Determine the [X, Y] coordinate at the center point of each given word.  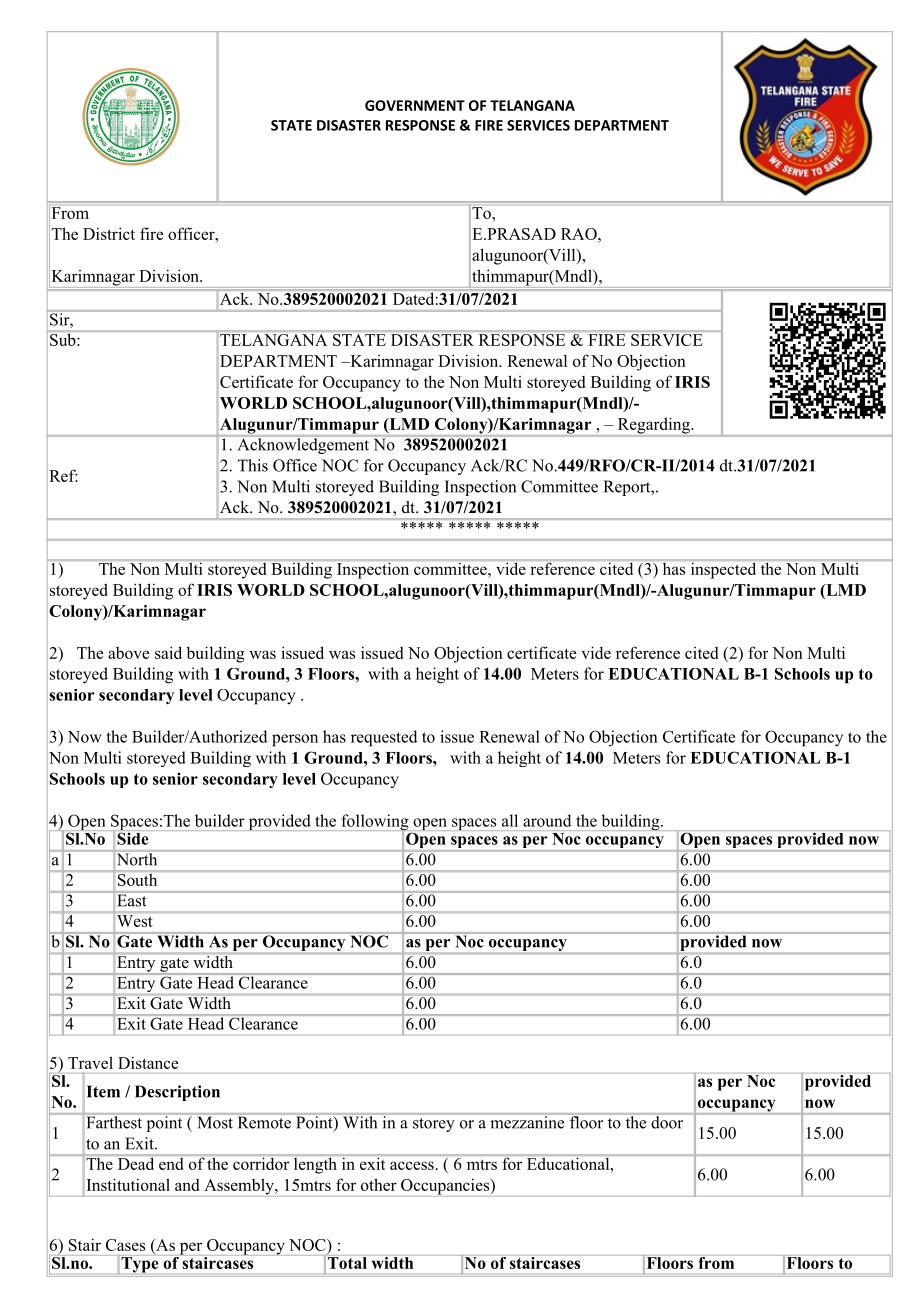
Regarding [653, 426]
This [253, 465]
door [667, 1121]
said [168, 652]
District [109, 233]
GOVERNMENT [415, 105]
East [132, 900]
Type [139, 1265]
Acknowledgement [303, 444]
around [547, 820]
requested [384, 738]
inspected [723, 569]
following [375, 823]
